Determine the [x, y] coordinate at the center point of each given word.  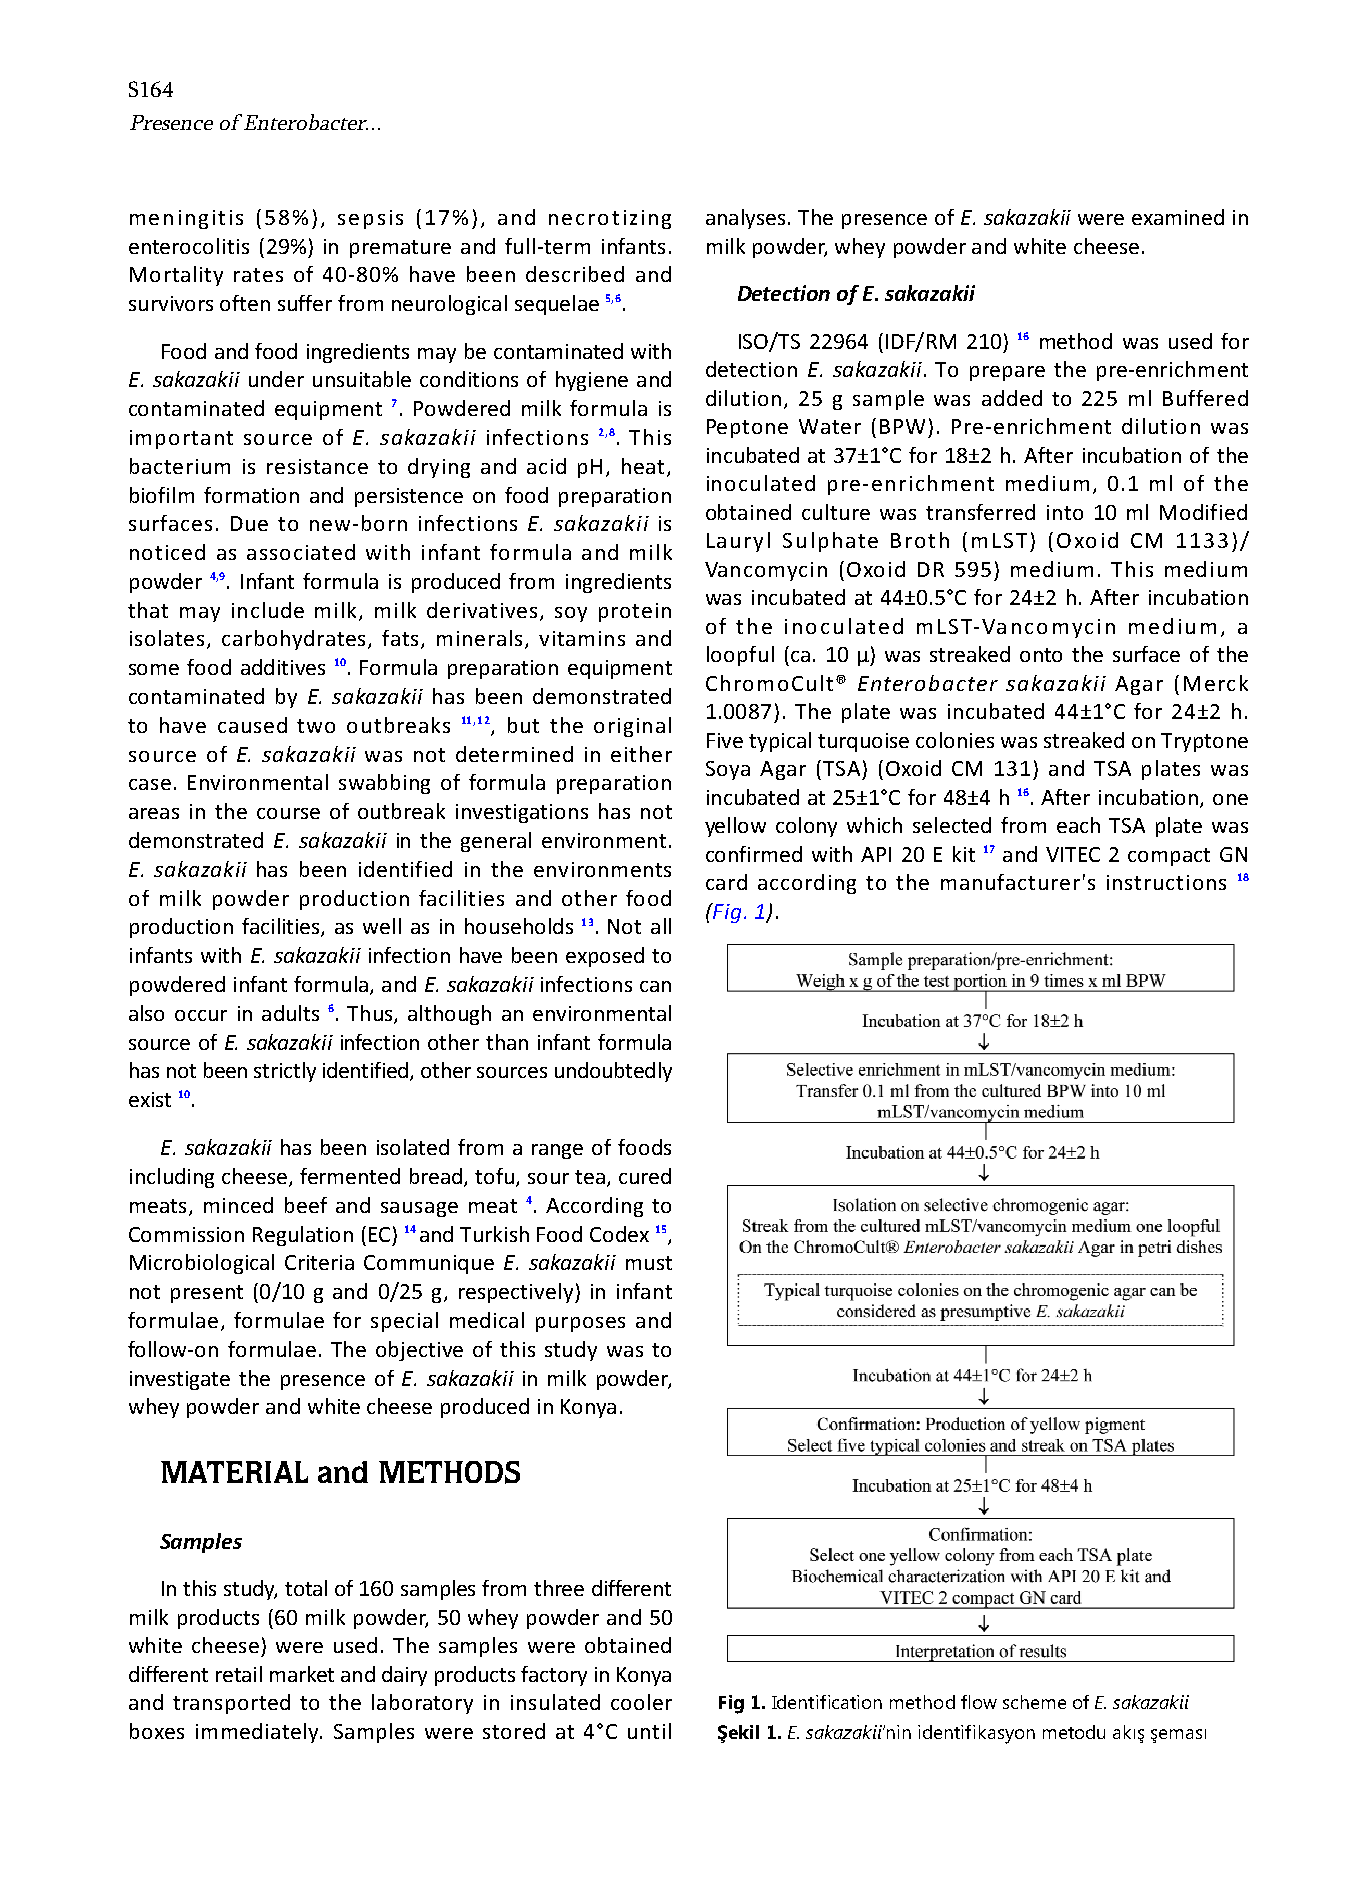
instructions [1166, 882]
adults [290, 1013]
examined [1178, 217]
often [245, 303]
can [655, 986]
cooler [641, 1702]
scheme [1034, 1702]
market [302, 1674]
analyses [745, 219]
